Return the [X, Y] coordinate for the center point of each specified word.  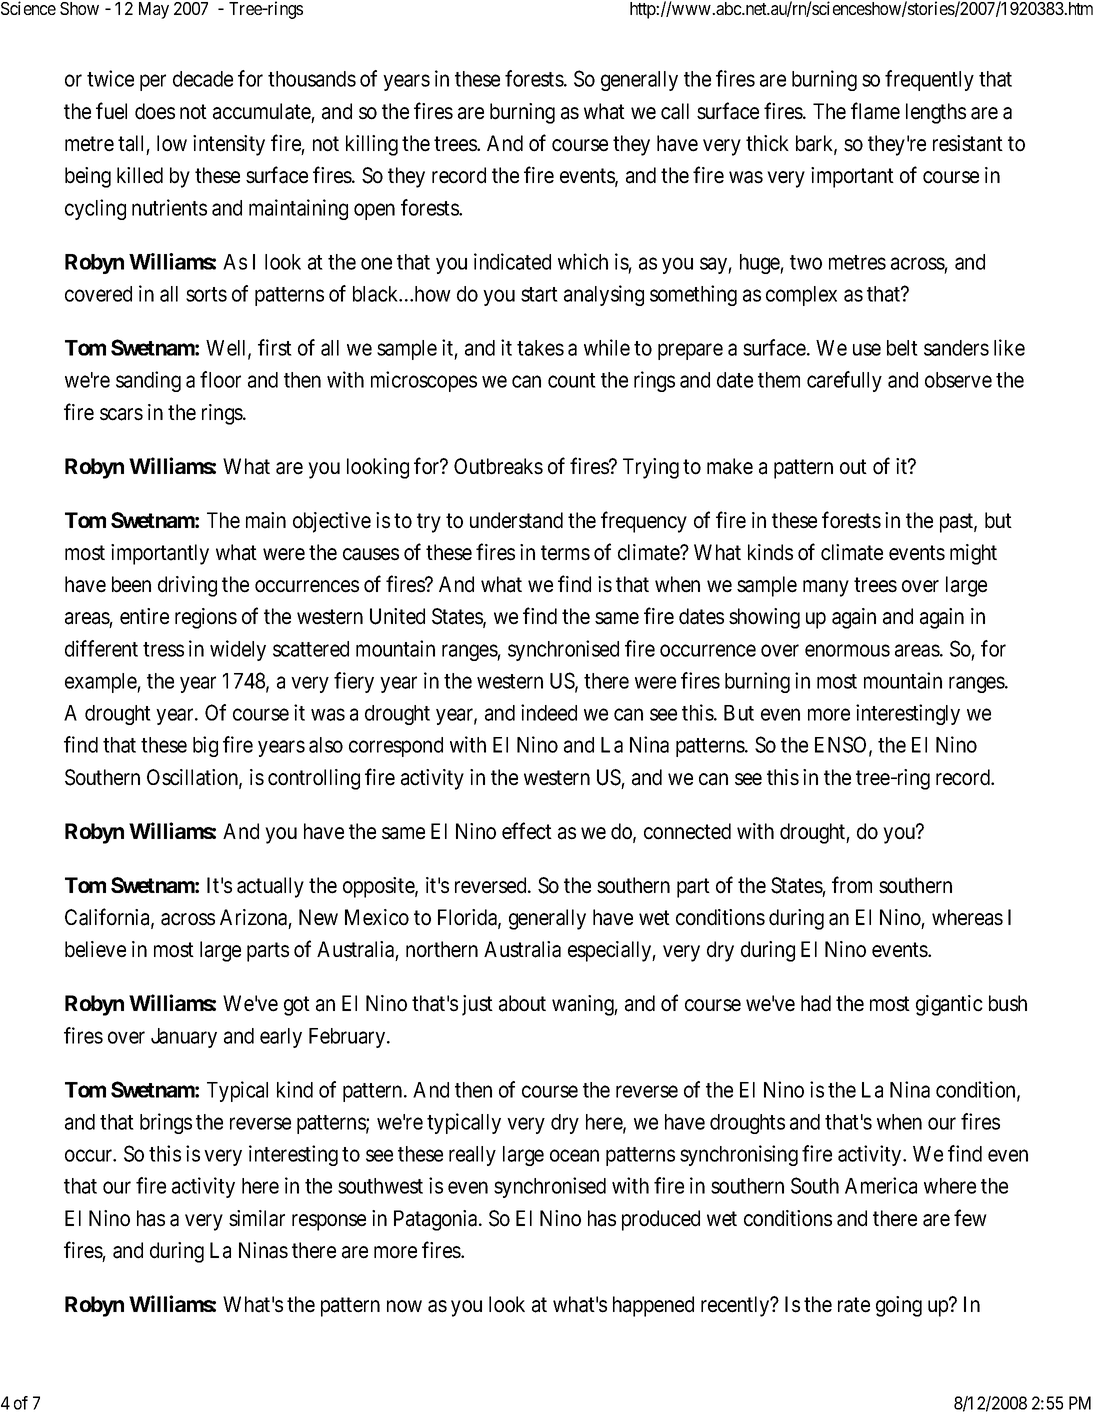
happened [653, 1306]
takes [540, 348]
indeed [549, 712]
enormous [847, 650]
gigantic [949, 1005]
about [522, 1003]
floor [220, 379]
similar [257, 1218]
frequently [929, 80]
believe [95, 949]
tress [163, 649]
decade [203, 79]
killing [372, 145]
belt [902, 348]
